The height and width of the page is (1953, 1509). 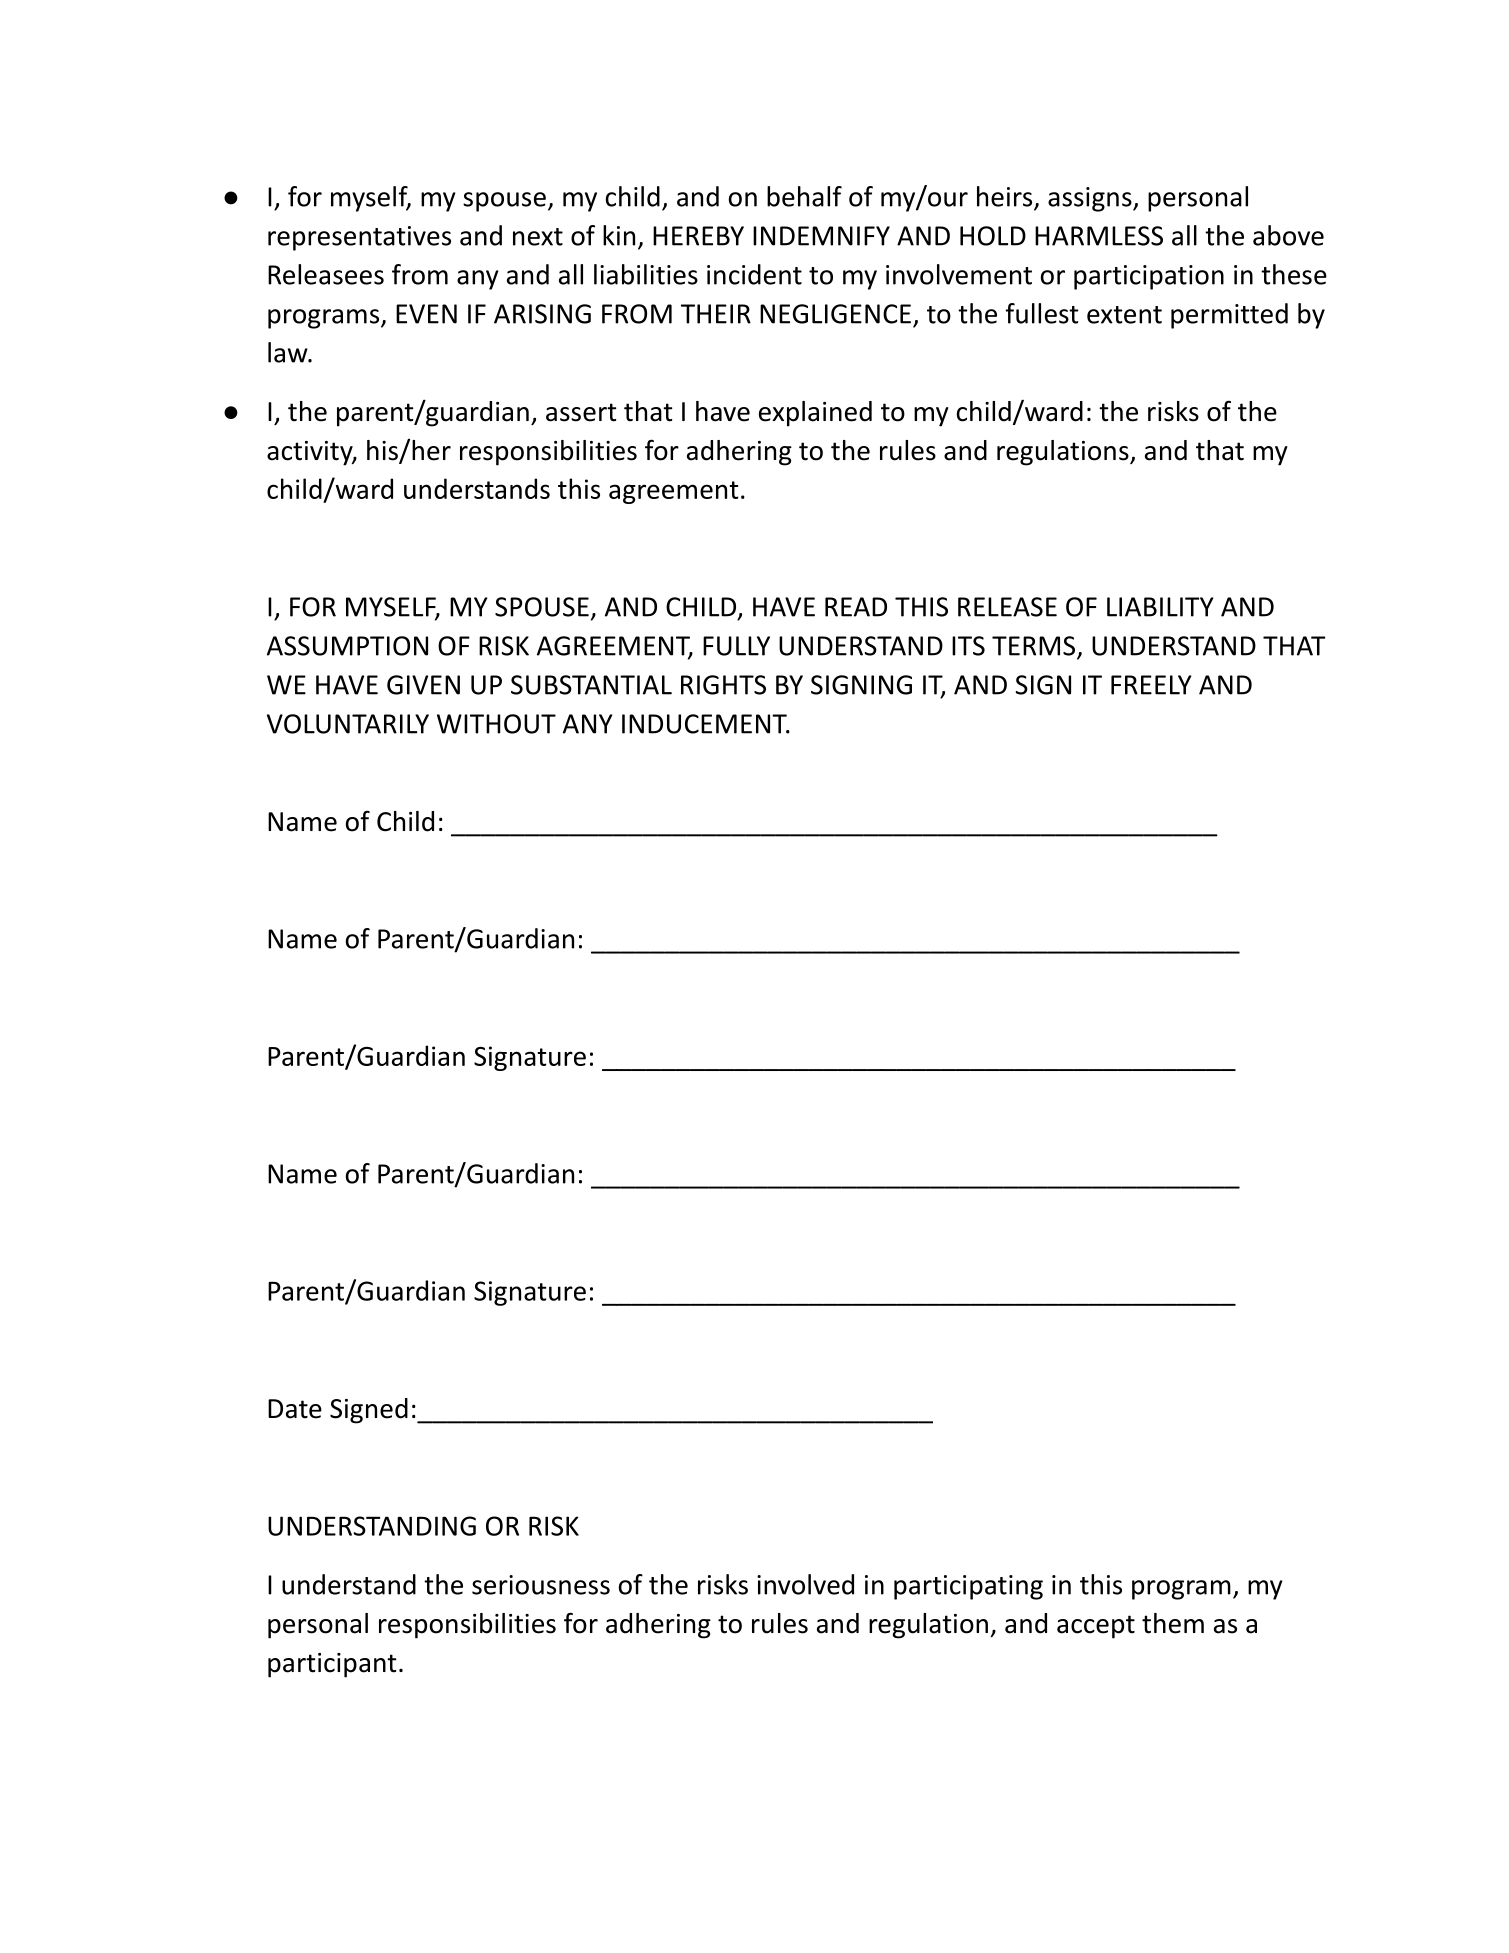 What do you see at coordinates (1149, 277) in the page?
I see `participation` at bounding box center [1149, 277].
